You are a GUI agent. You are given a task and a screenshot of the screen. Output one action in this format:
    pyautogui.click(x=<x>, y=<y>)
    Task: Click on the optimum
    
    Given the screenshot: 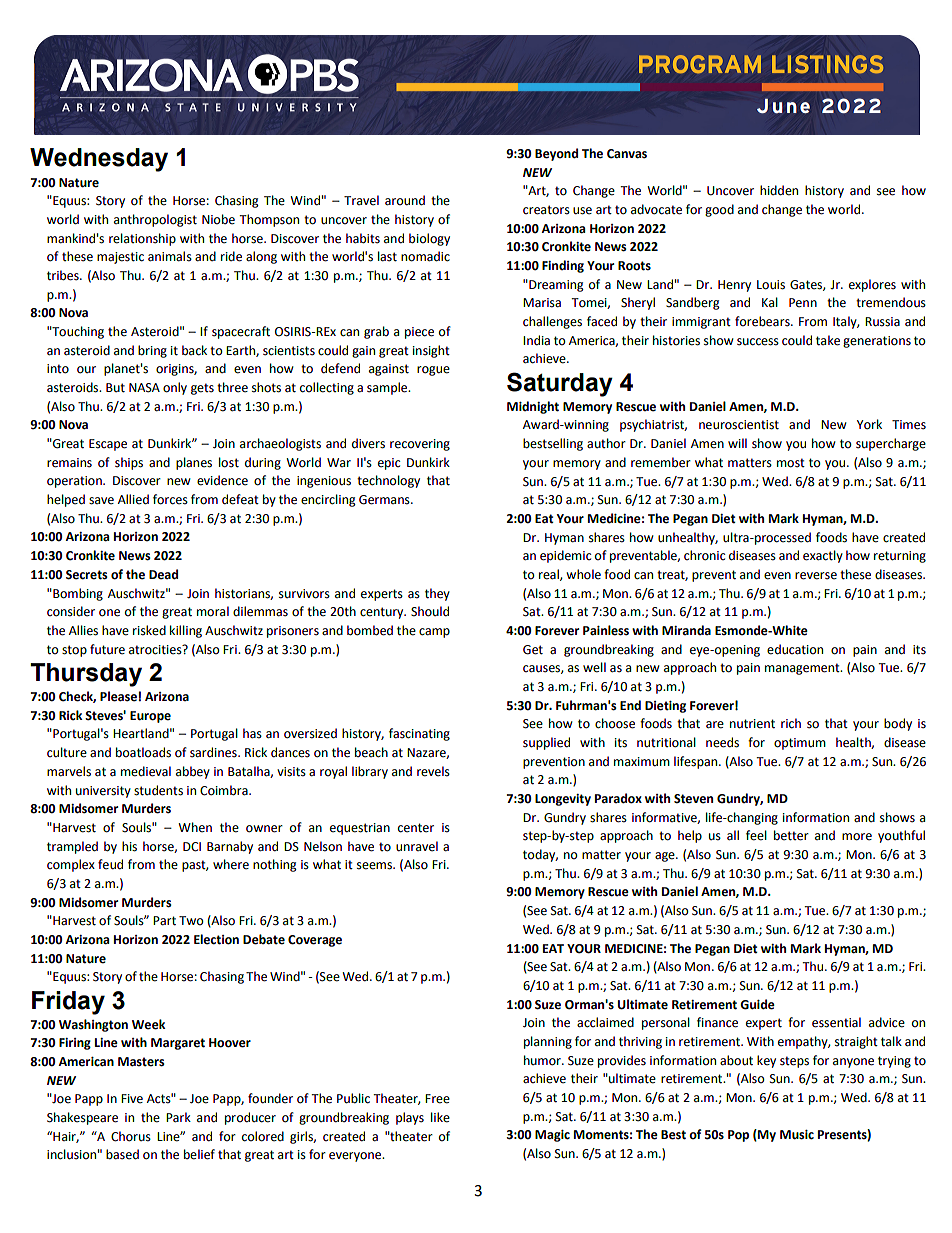 What is the action you would take?
    pyautogui.click(x=800, y=744)
